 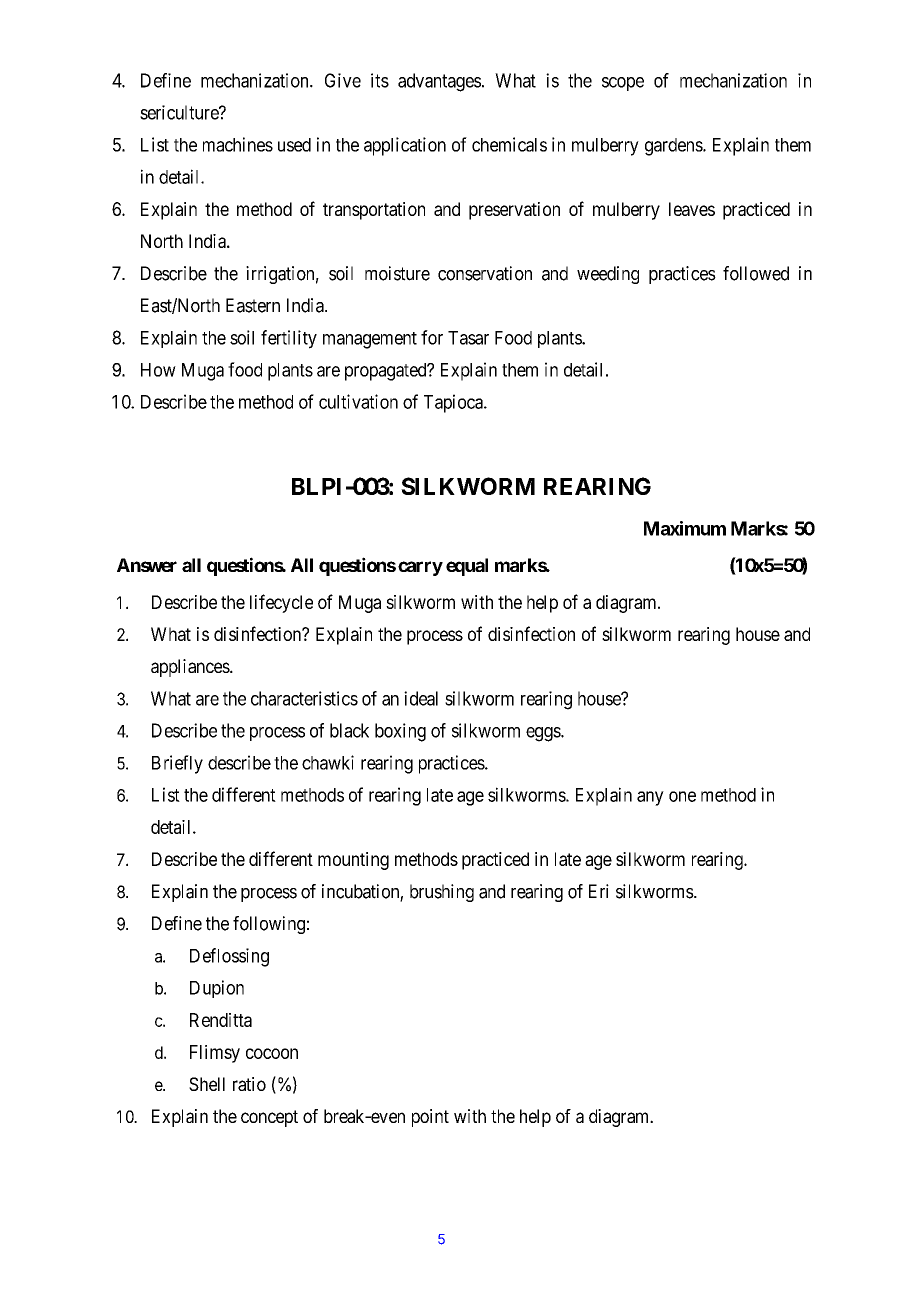 What do you see at coordinates (439, 82) in the page?
I see `advantages` at bounding box center [439, 82].
